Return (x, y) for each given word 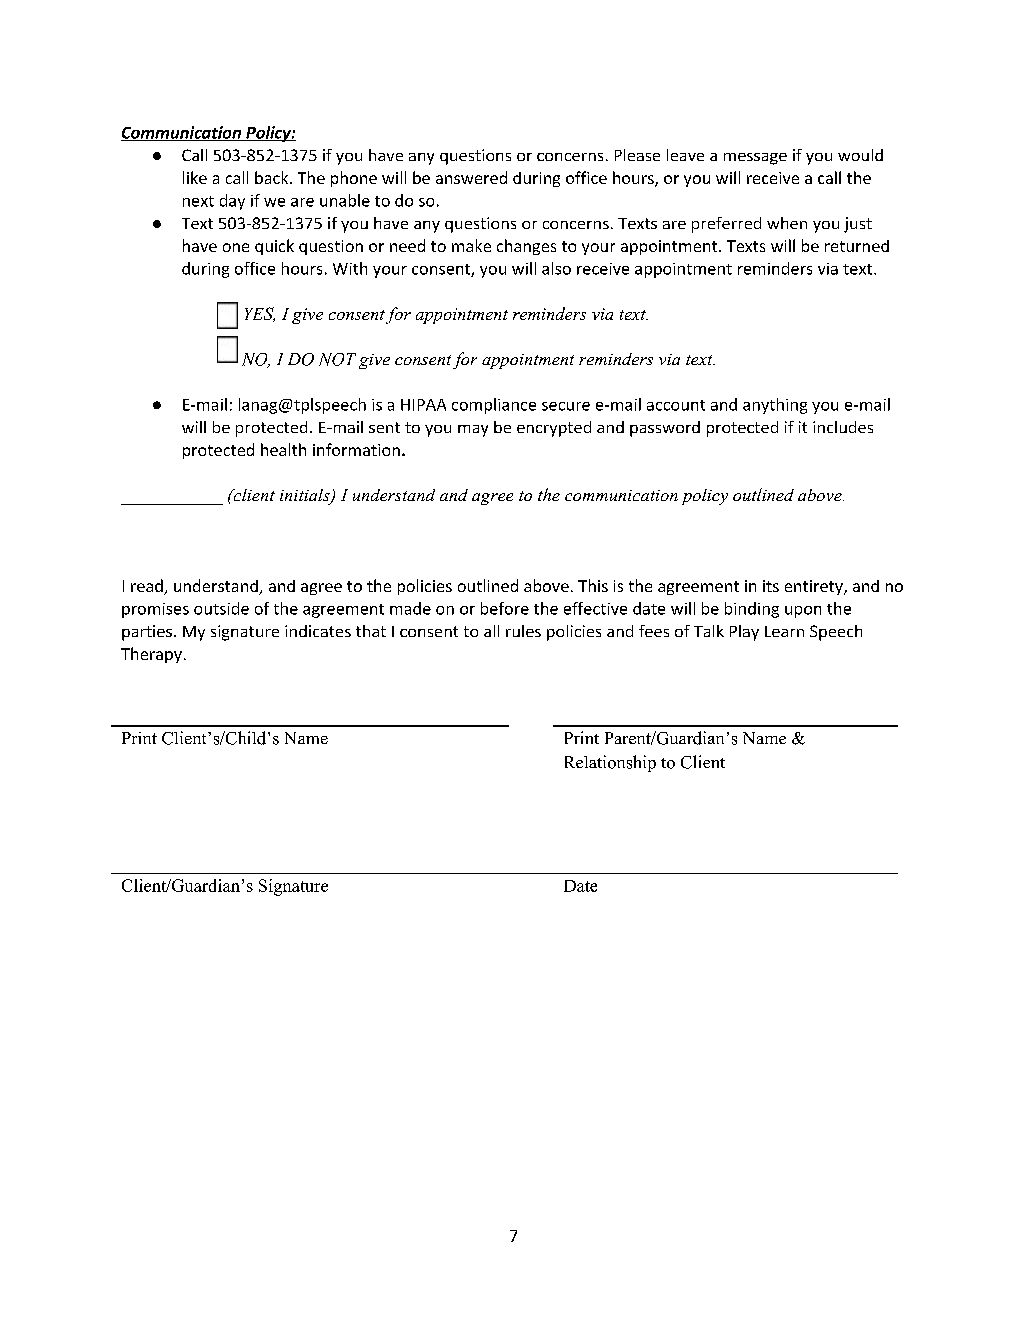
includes (843, 427)
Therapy (151, 655)
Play (744, 633)
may (473, 431)
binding (752, 610)
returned (857, 246)
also (556, 268)
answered (471, 177)
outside (221, 608)
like (195, 177)
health (283, 449)
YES (260, 314)
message (755, 159)
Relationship (610, 763)
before (505, 608)
